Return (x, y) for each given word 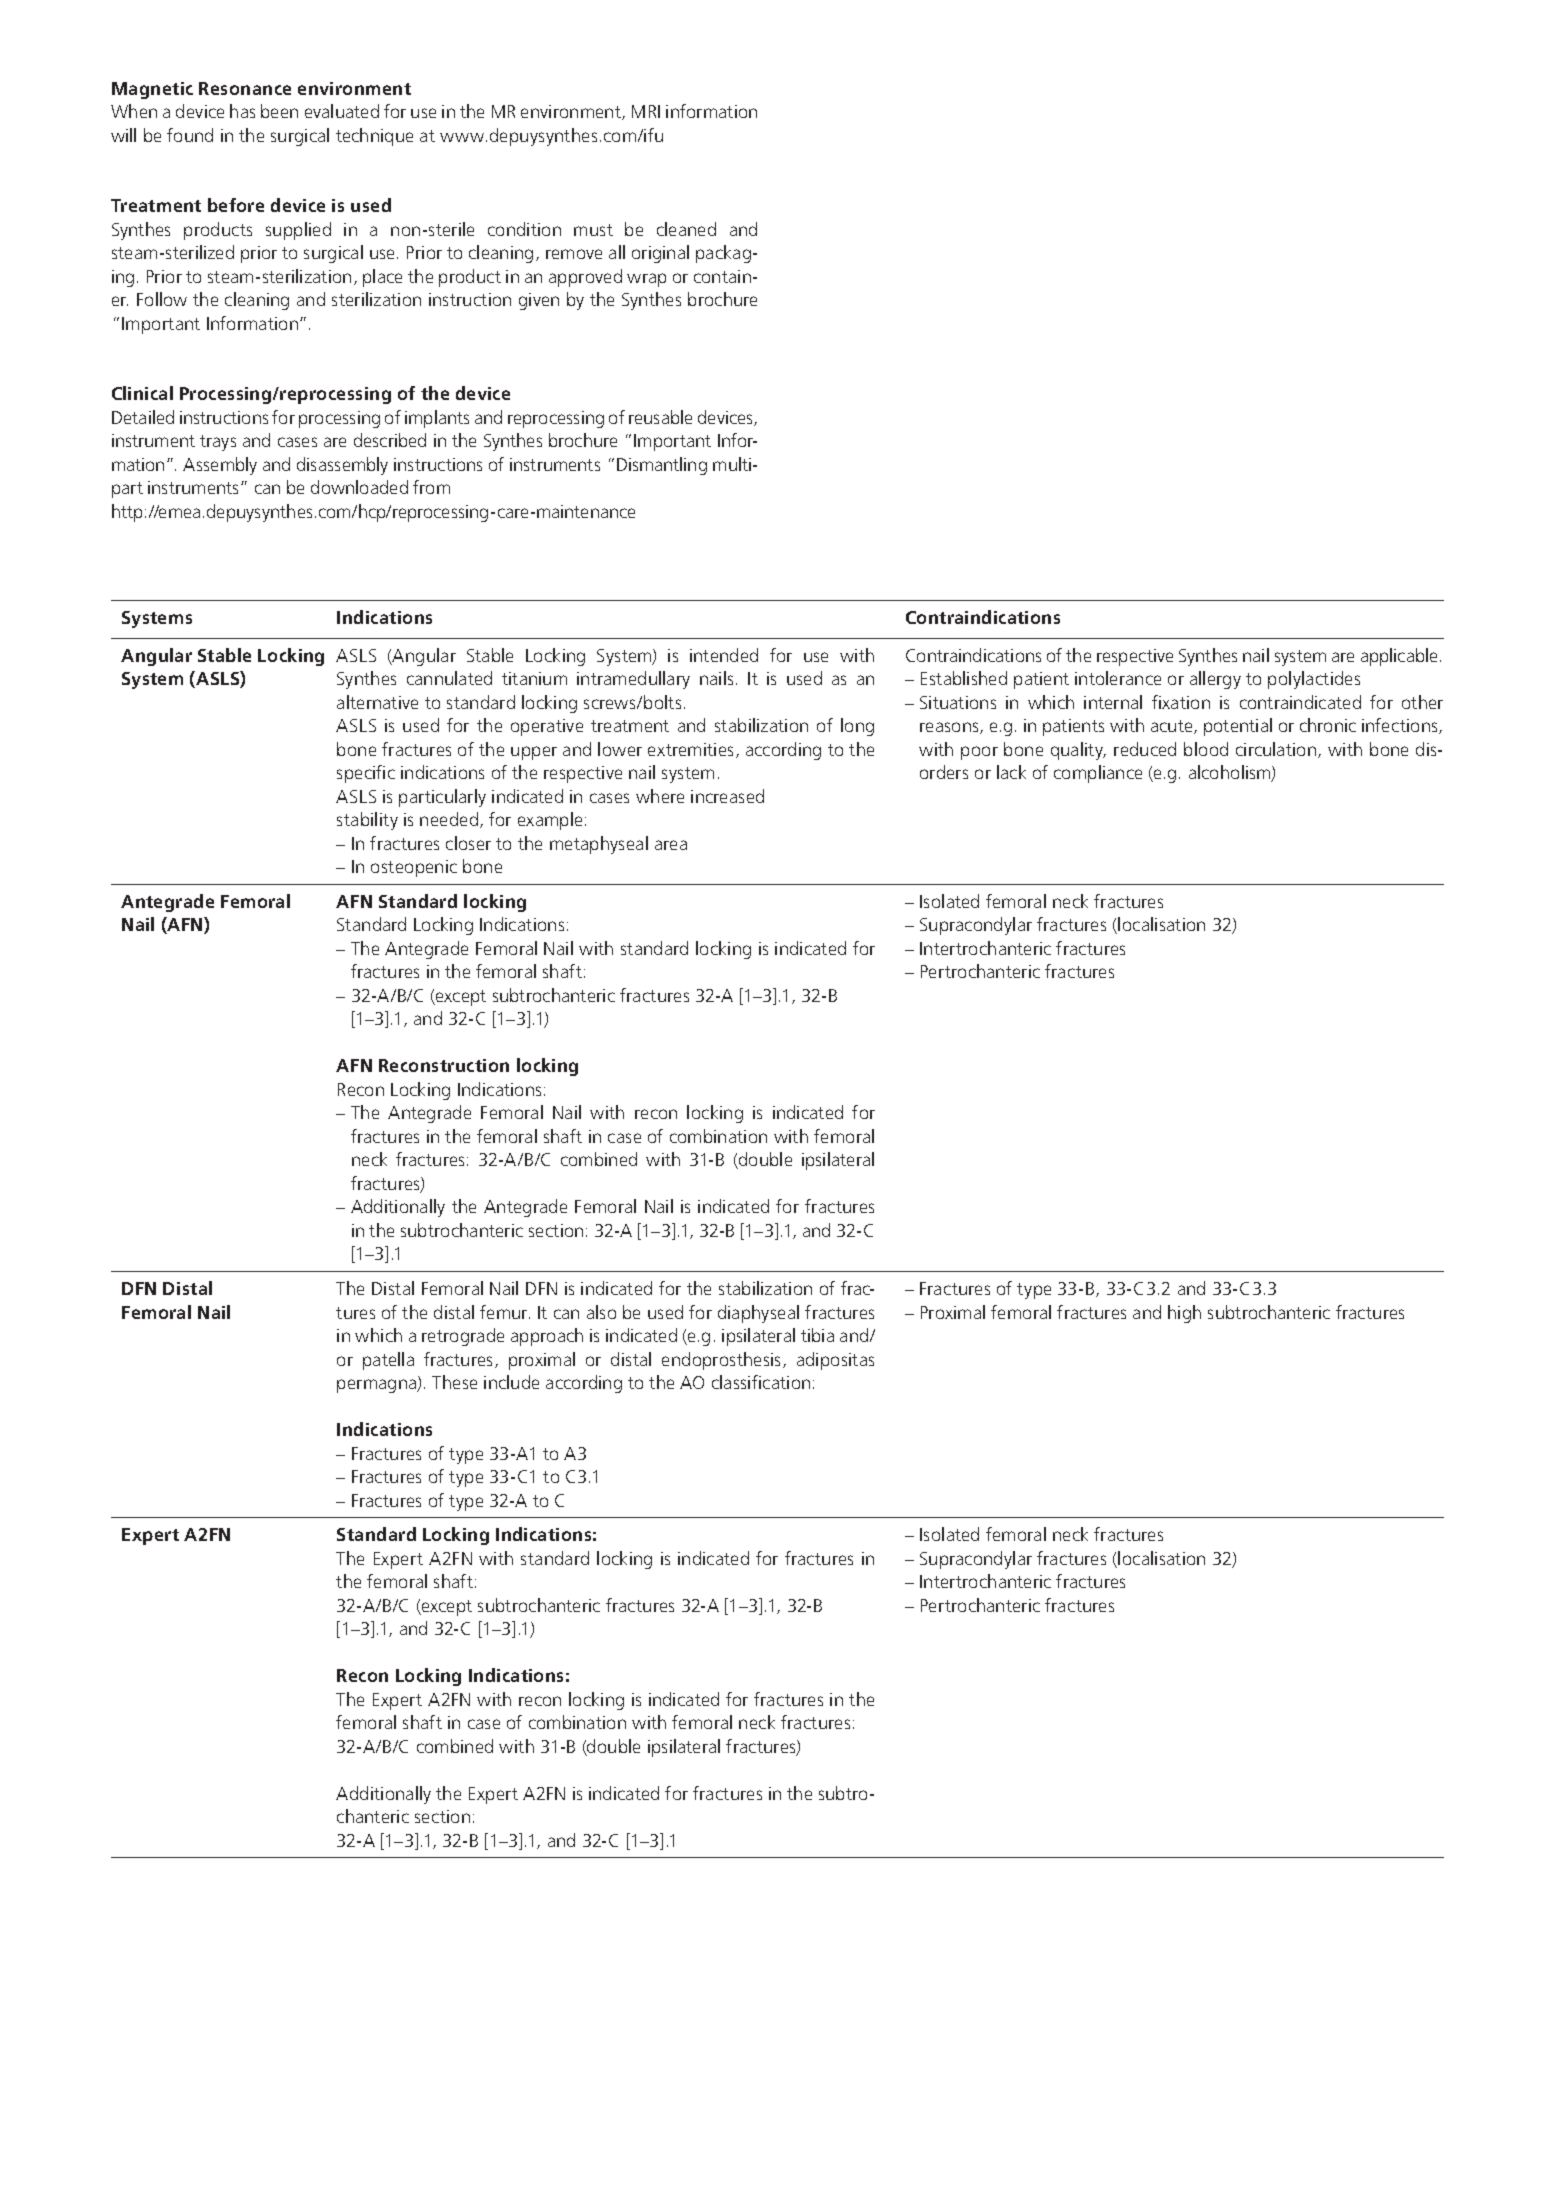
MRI (646, 111)
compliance (1098, 774)
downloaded (359, 487)
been (279, 111)
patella (388, 1361)
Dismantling (662, 466)
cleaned (686, 229)
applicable (1401, 657)
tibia (817, 1335)
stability (367, 821)
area (671, 845)
